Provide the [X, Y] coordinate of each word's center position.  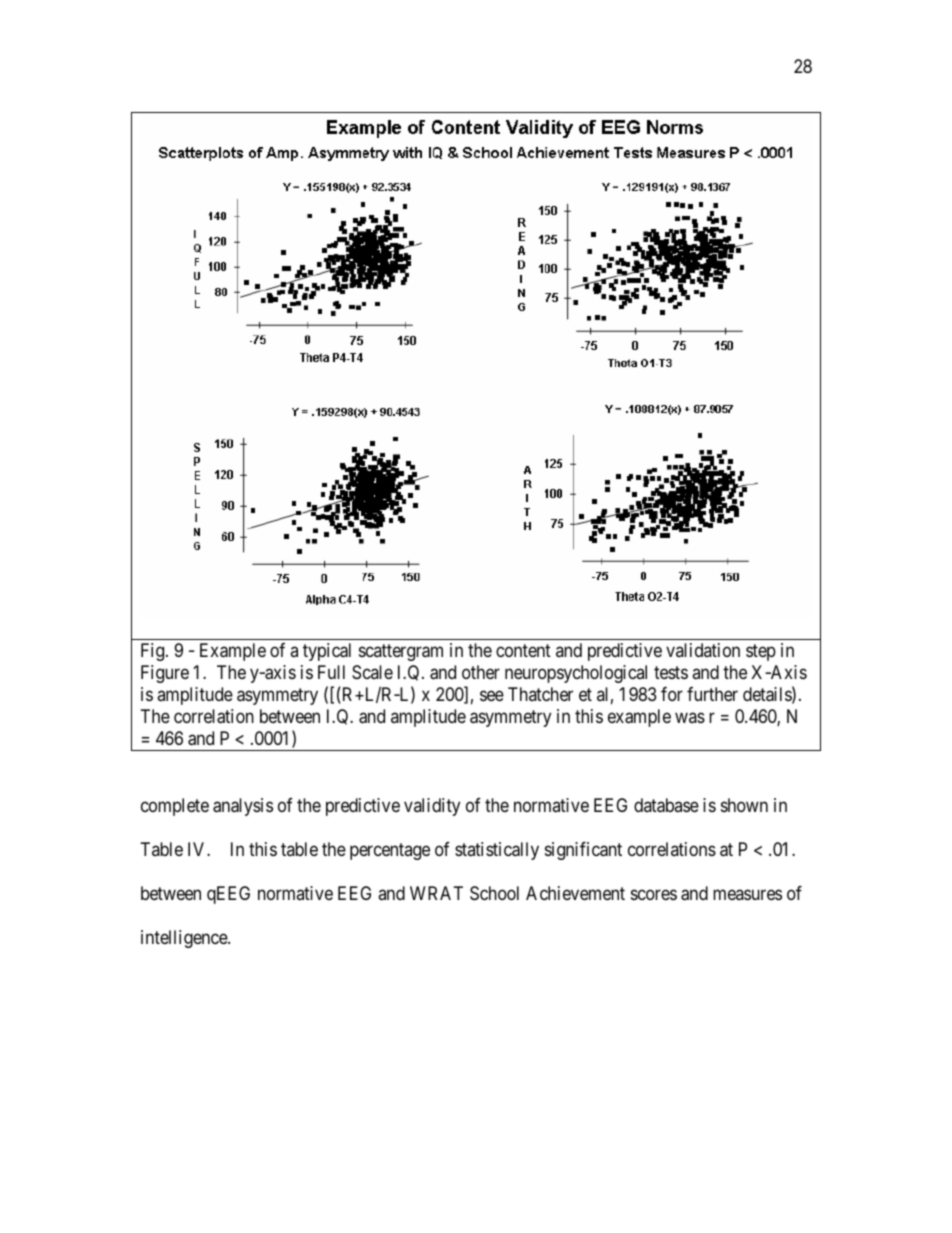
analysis [243, 807]
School [494, 893]
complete [175, 807]
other [481, 672]
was [690, 718]
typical [327, 652]
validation [703, 650]
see [492, 696]
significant [583, 851]
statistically [497, 851]
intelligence [185, 939]
